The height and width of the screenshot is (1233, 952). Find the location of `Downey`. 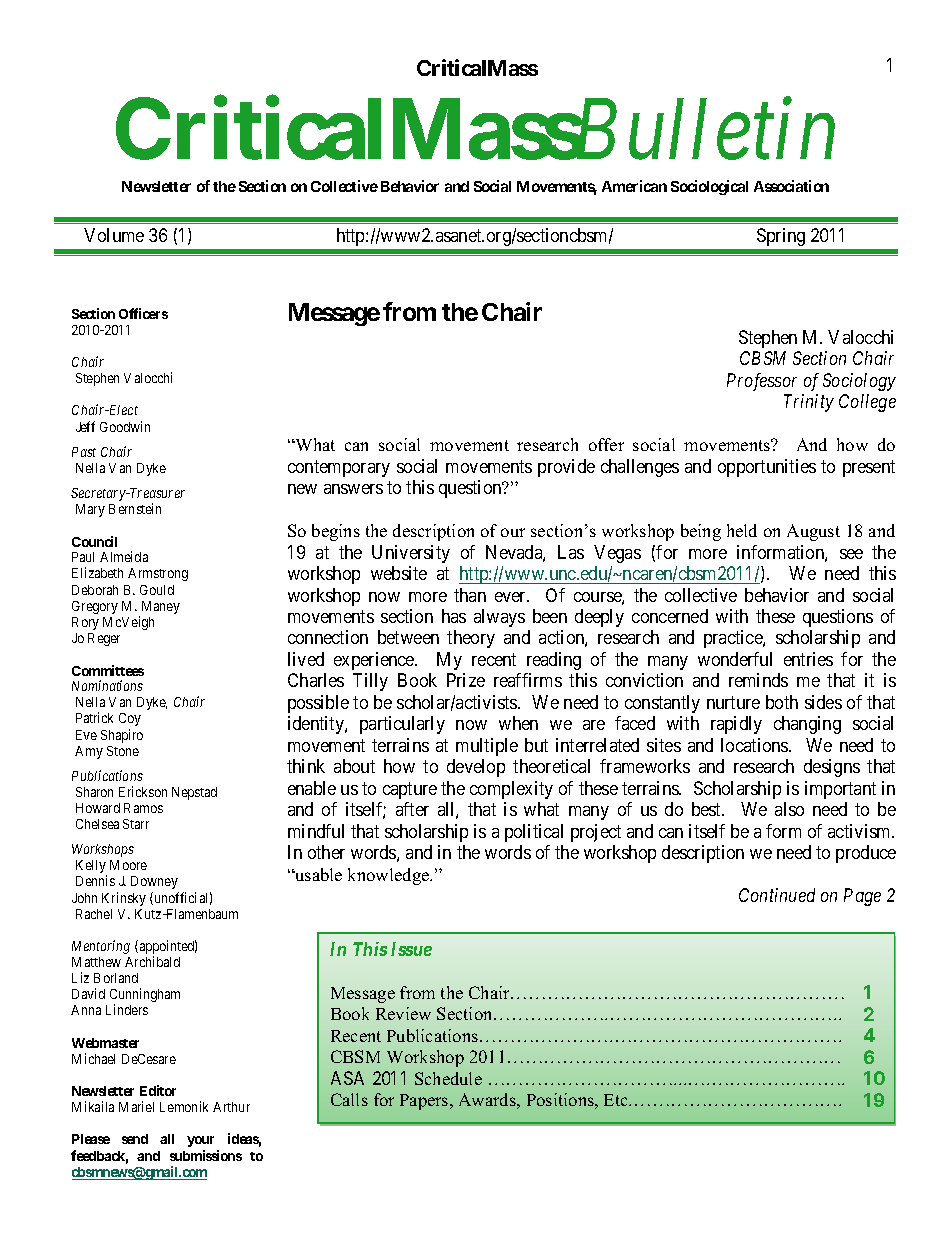

Downey is located at coordinates (154, 882).
